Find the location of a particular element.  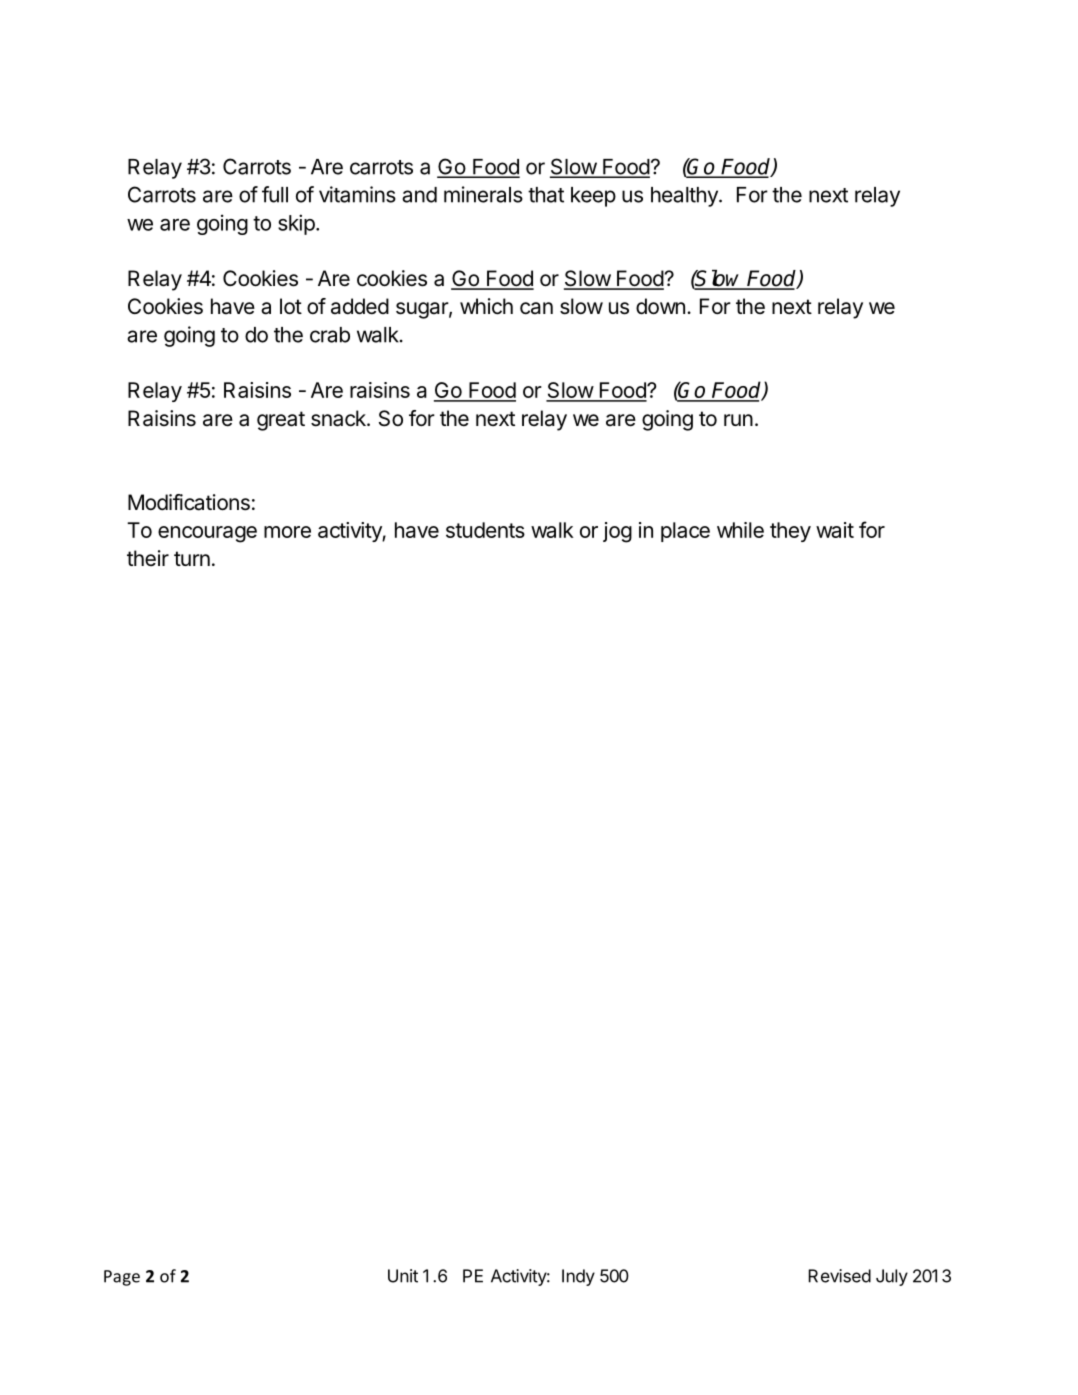

turn is located at coordinates (192, 558).
